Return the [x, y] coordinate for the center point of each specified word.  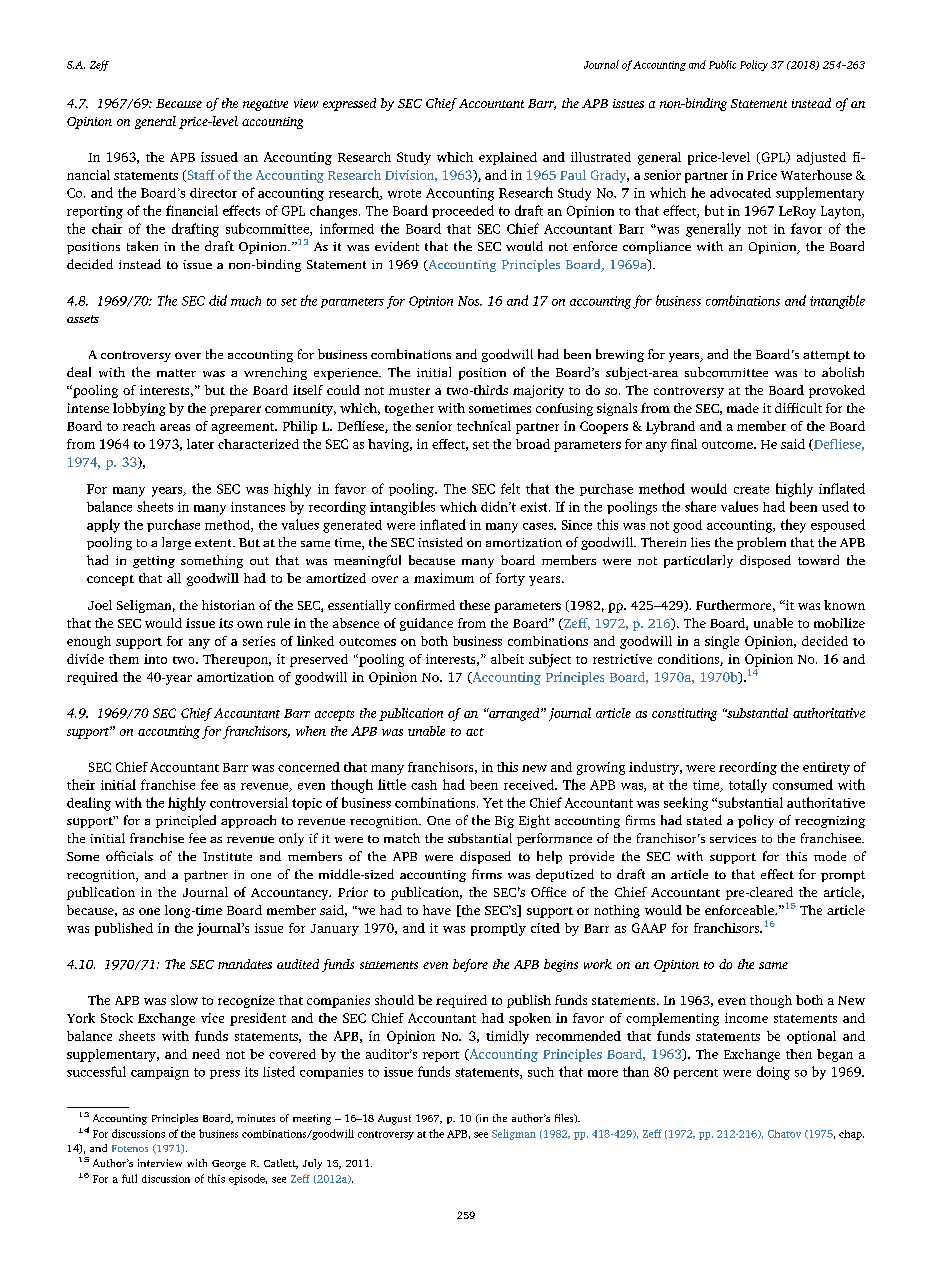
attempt [826, 356]
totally [748, 786]
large [176, 543]
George [229, 1165]
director [213, 193]
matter [176, 373]
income [746, 1018]
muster [409, 391]
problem [761, 543]
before [470, 965]
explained [508, 158]
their [81, 784]
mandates [245, 964]
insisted [440, 542]
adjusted [821, 158]
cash [424, 785]
